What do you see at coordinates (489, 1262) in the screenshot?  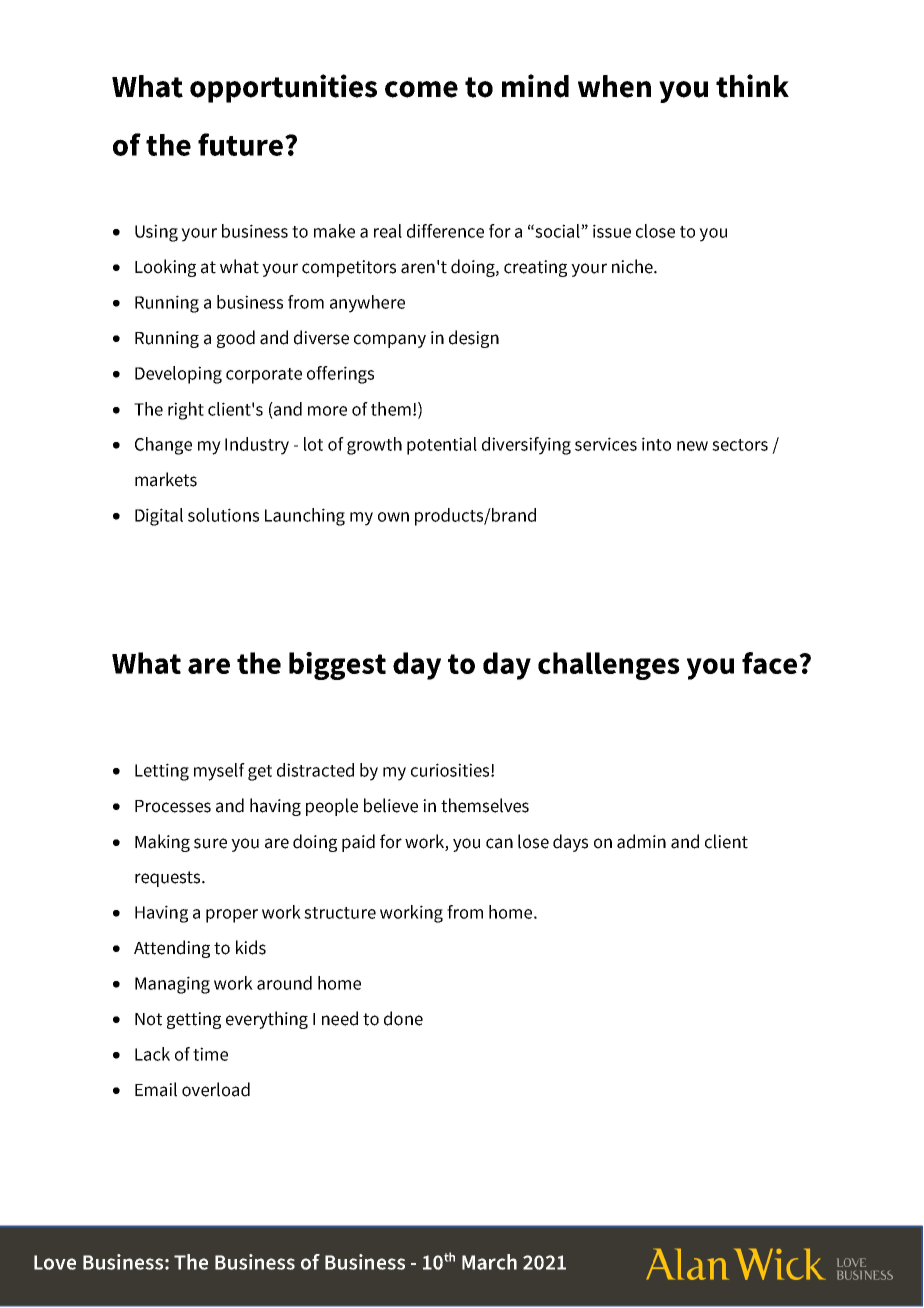 I see `March` at bounding box center [489, 1262].
